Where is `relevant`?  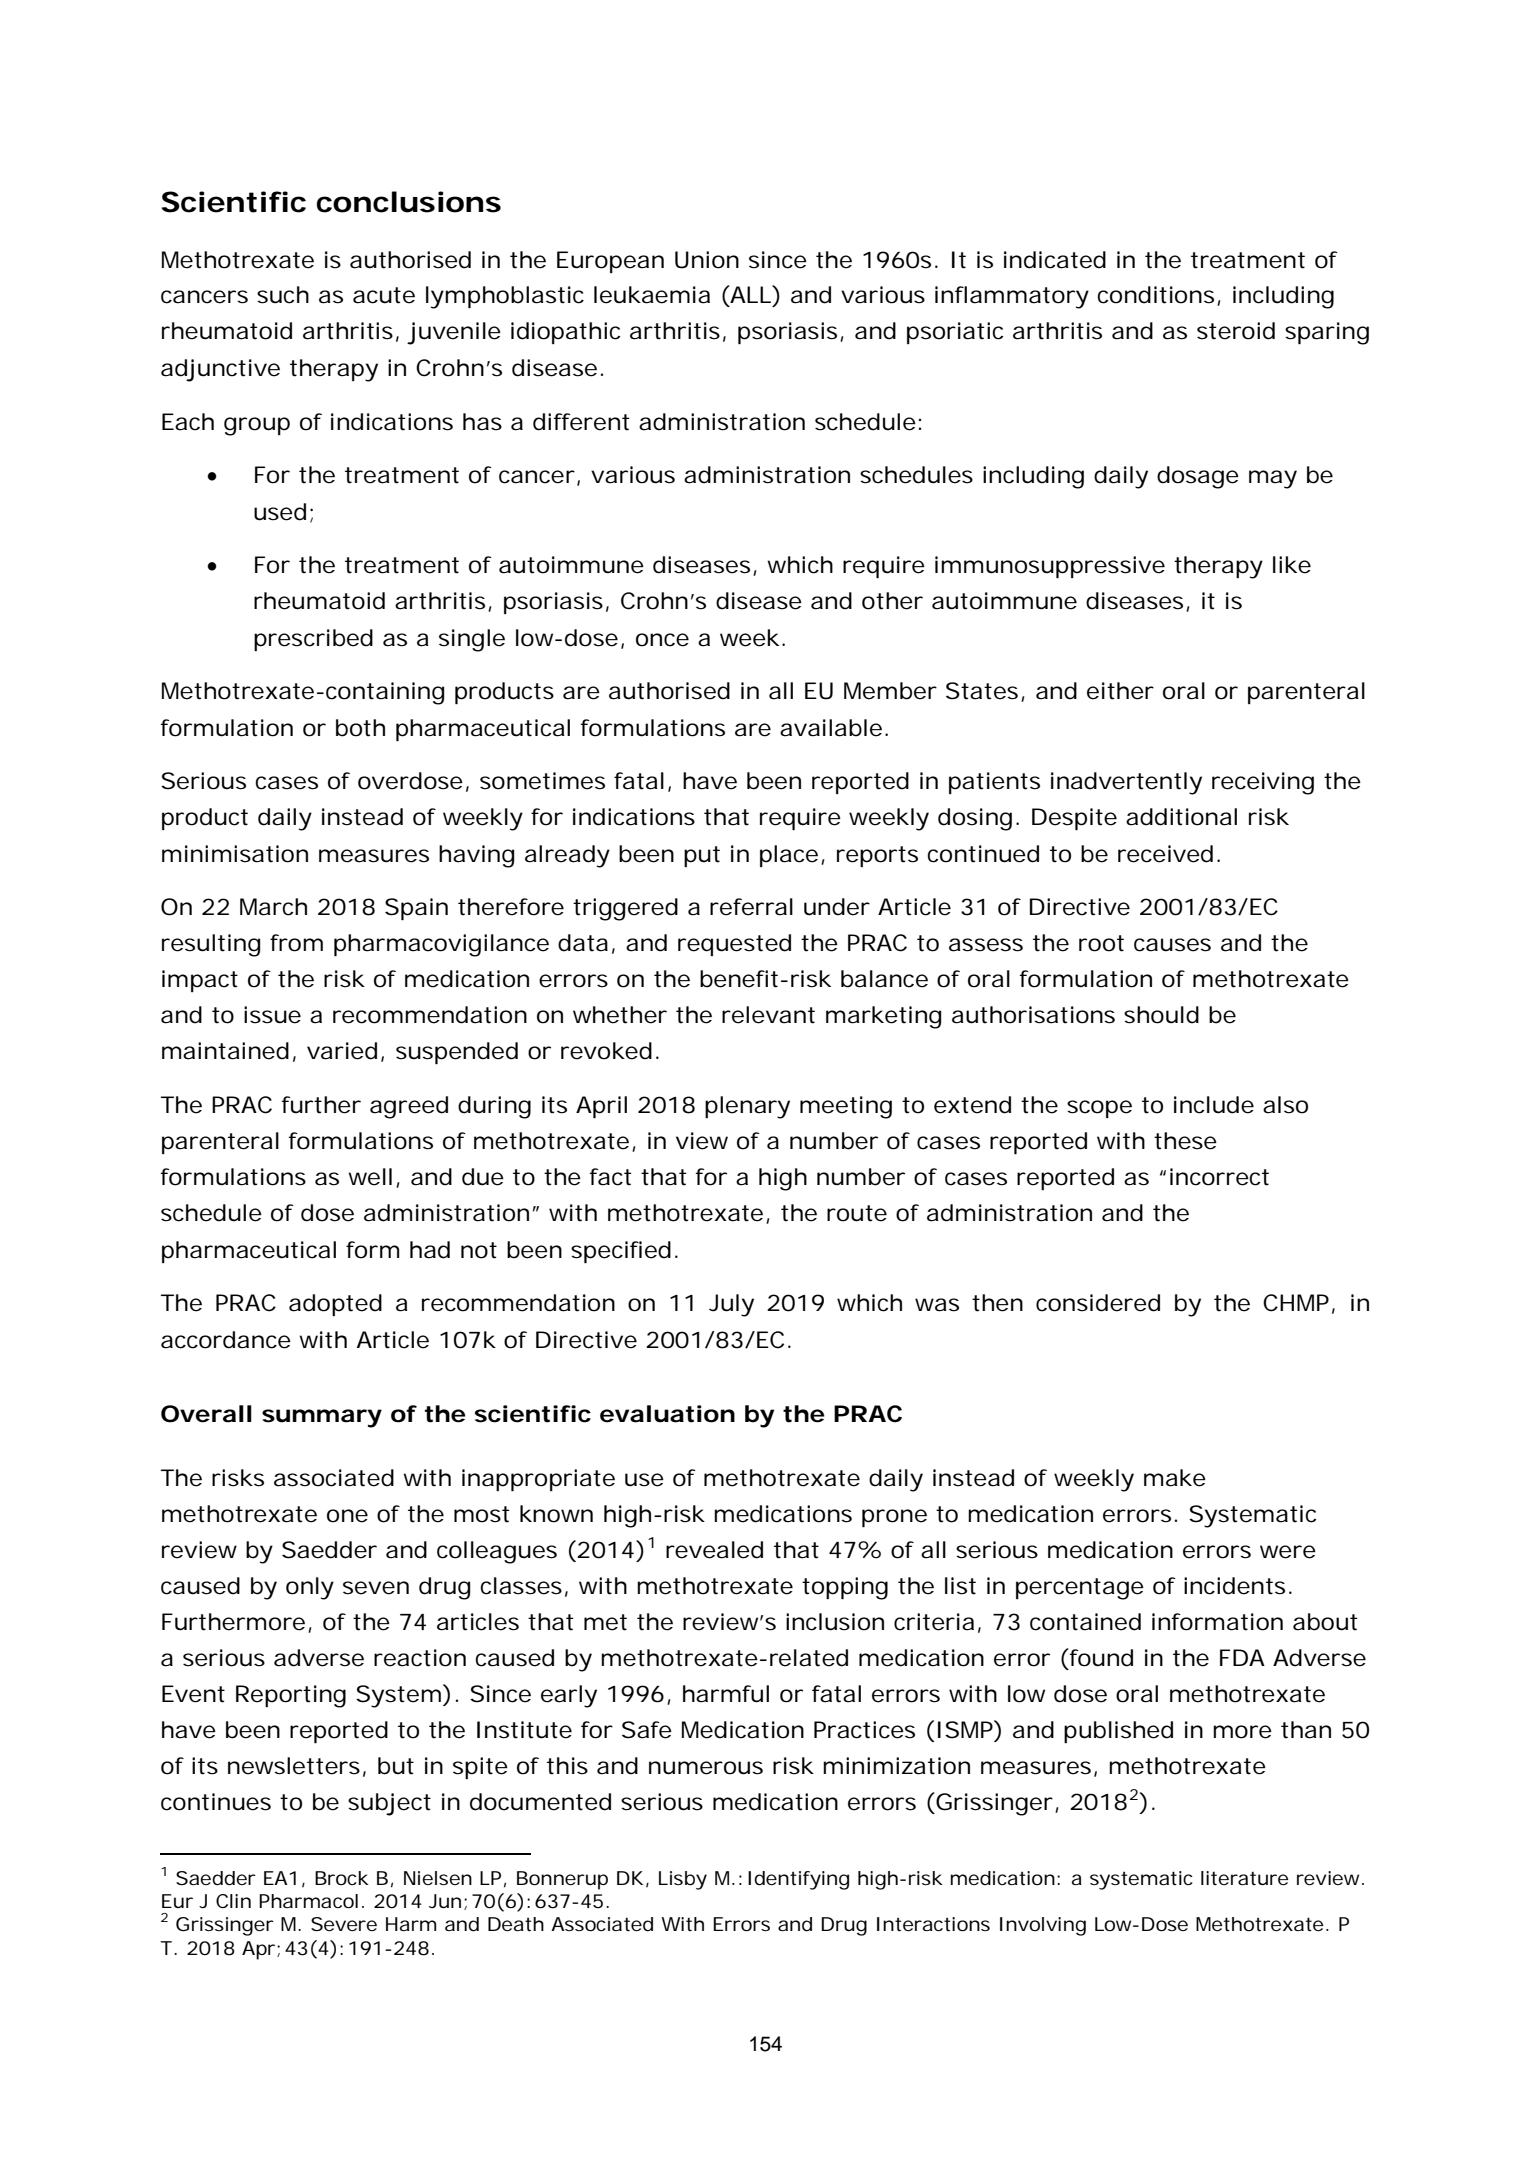
relevant is located at coordinates (768, 1015).
